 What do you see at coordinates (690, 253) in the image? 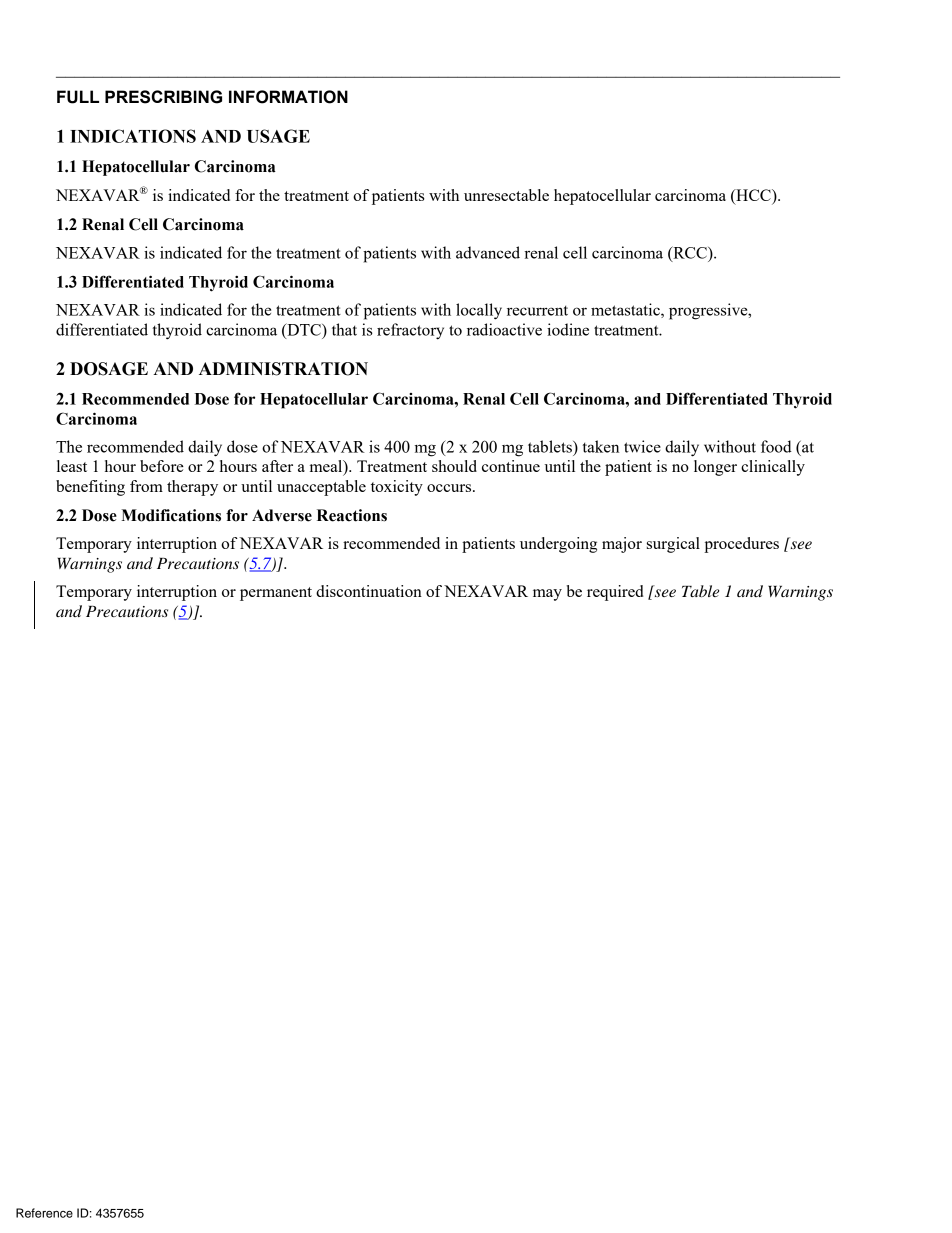
I see `RCC` at bounding box center [690, 253].
